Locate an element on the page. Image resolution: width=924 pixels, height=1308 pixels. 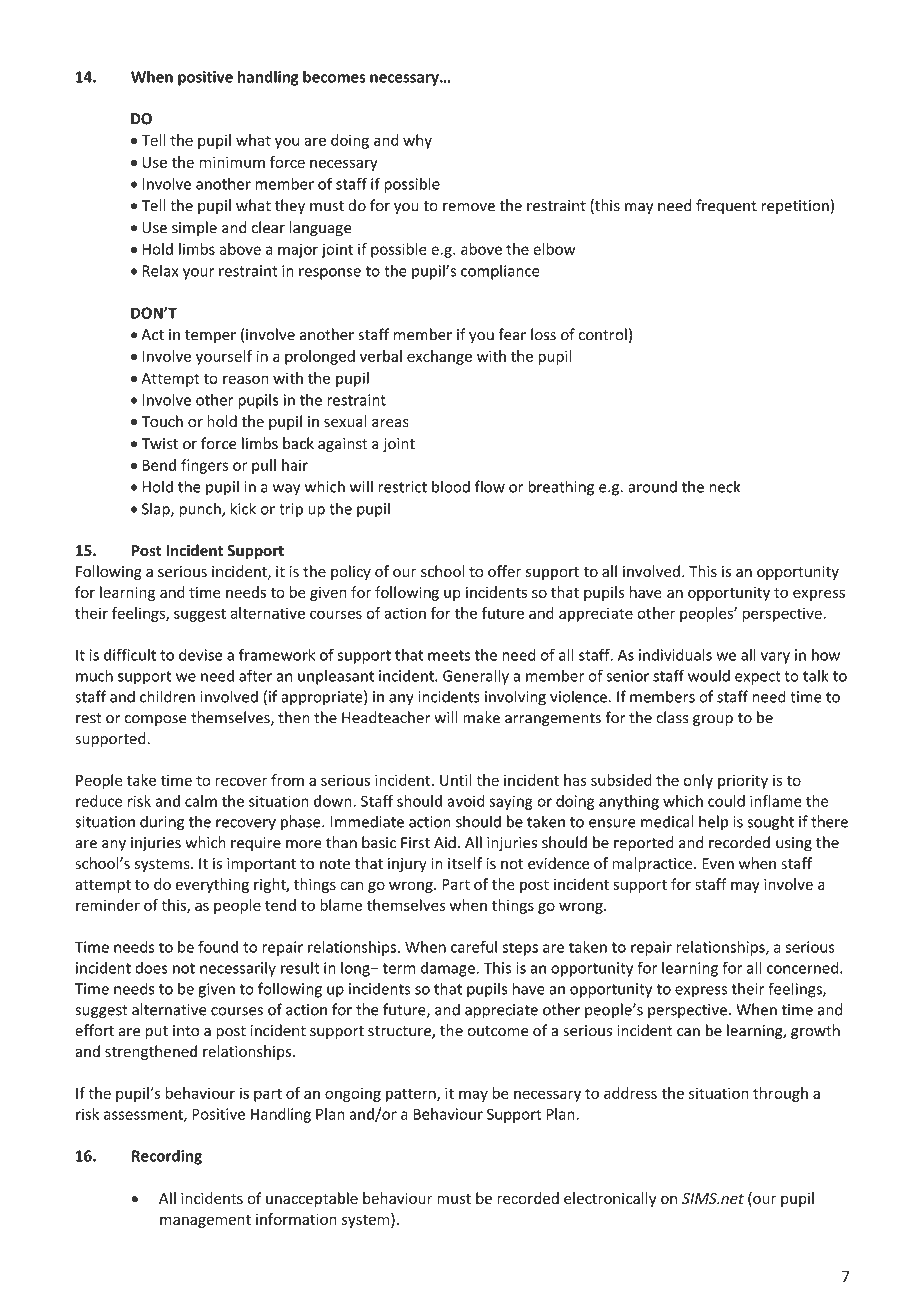
careful is located at coordinates (474, 947).
